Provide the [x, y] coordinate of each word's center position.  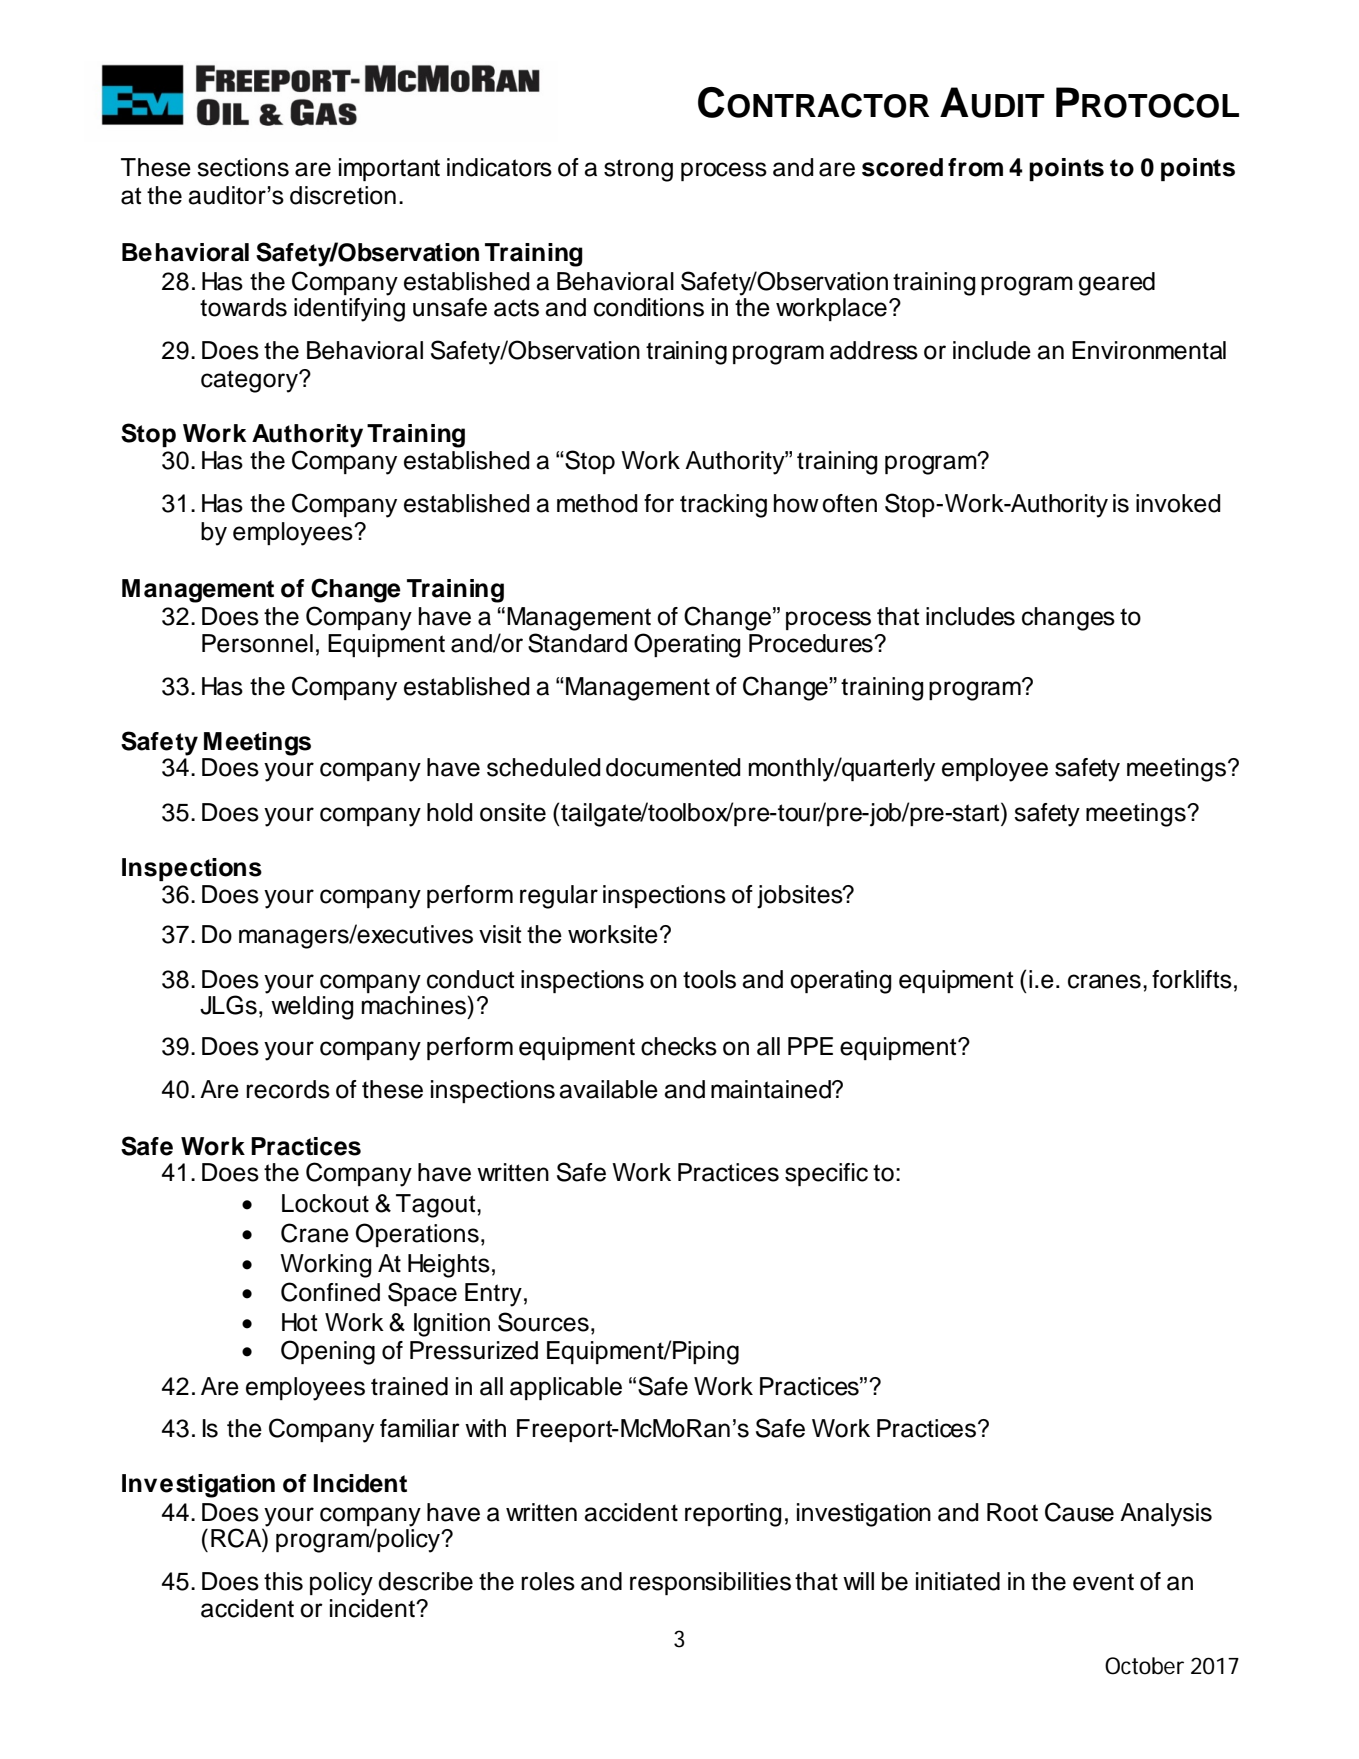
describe [425, 1581]
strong [638, 170]
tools [709, 979]
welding [312, 1008]
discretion [343, 195]
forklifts [1192, 979]
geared [1117, 284]
